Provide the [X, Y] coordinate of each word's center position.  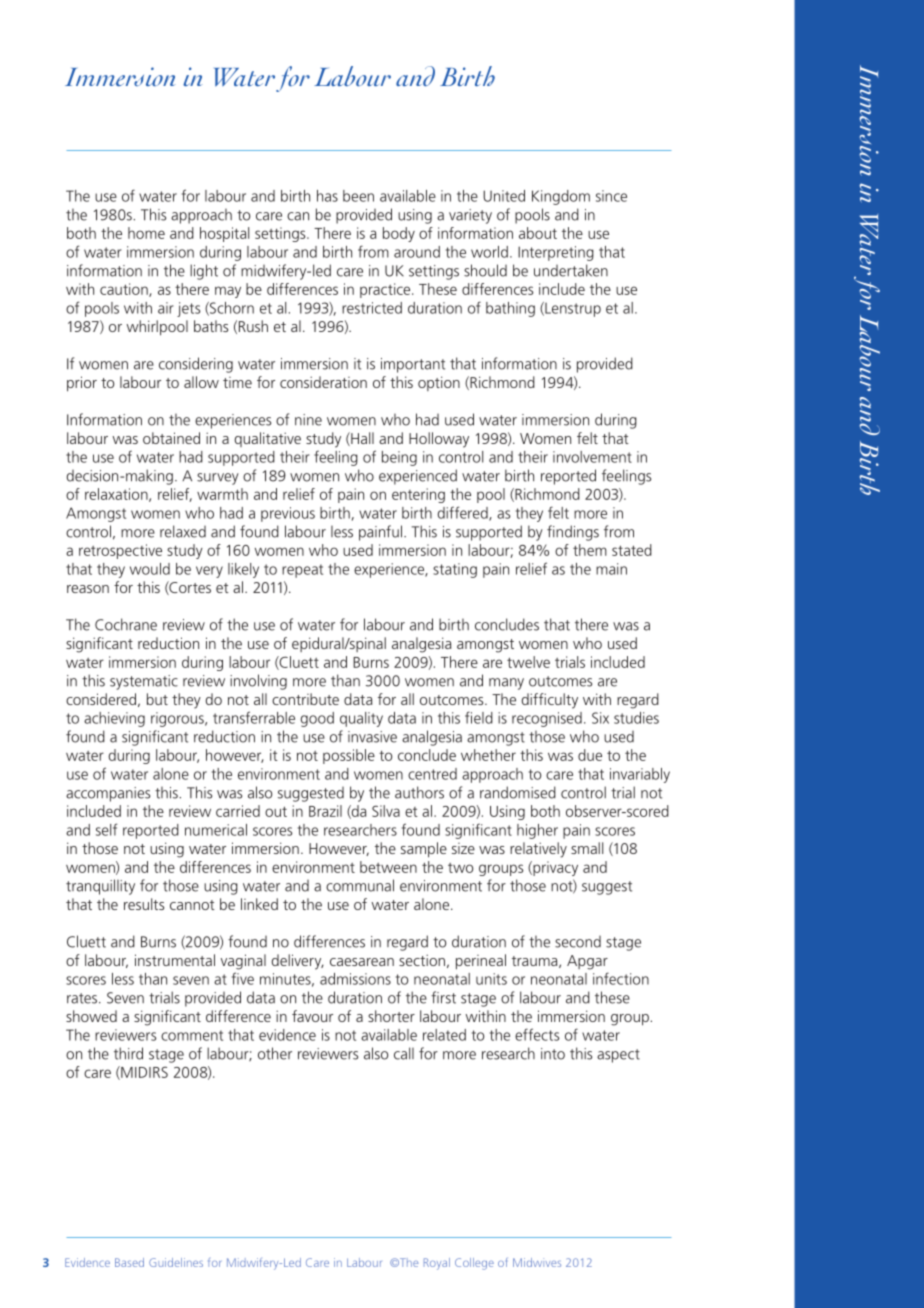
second [578, 942]
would [150, 569]
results [144, 904]
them [590, 550]
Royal [437, 1264]
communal [360, 885]
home [146, 233]
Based [129, 1262]
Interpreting [556, 253]
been [358, 196]
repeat [302, 571]
